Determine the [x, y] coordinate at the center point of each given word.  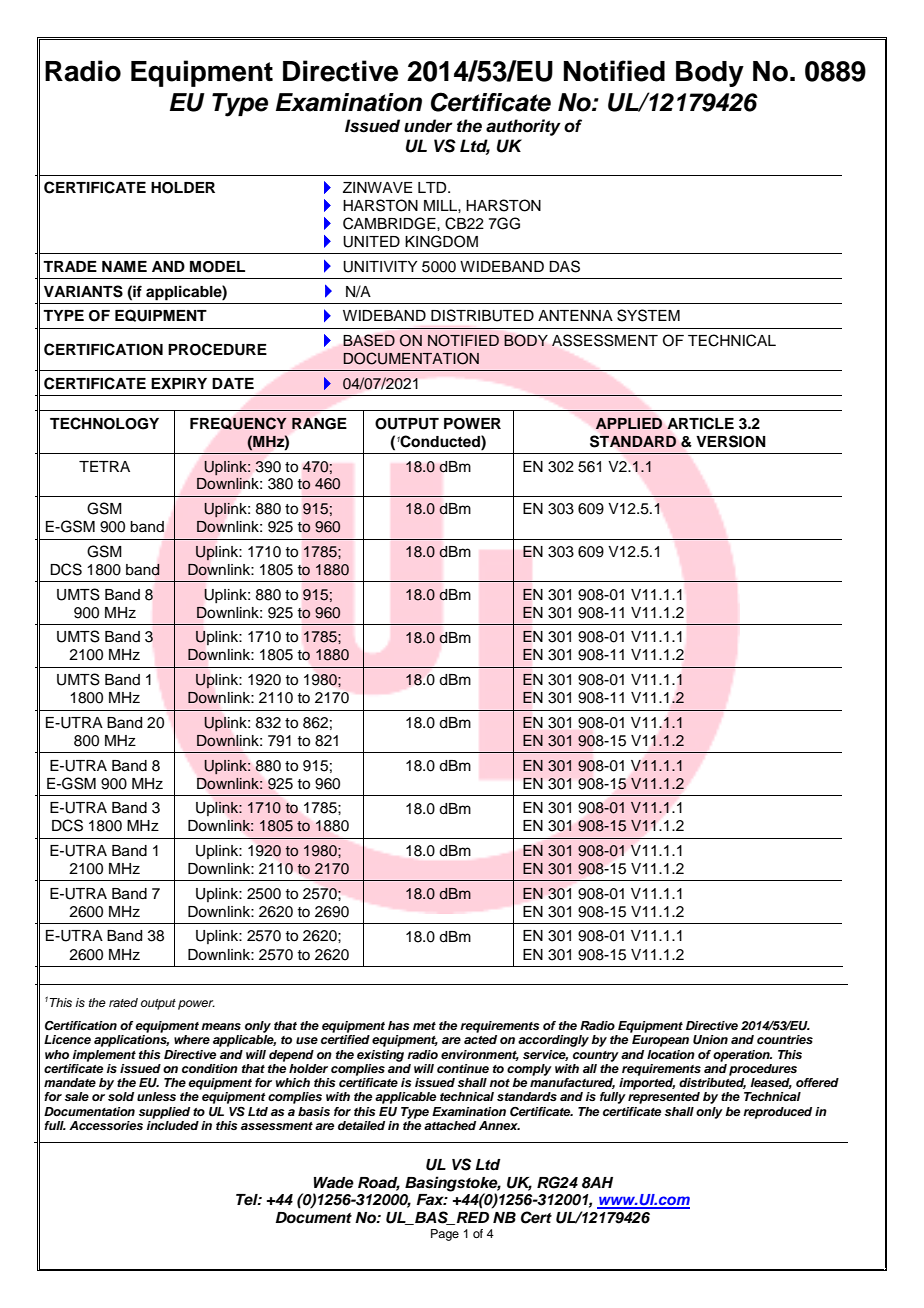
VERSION [731, 441]
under [428, 126]
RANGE [319, 423]
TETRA [104, 466]
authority [523, 127]
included [173, 1125]
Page [445, 1235]
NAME [124, 266]
